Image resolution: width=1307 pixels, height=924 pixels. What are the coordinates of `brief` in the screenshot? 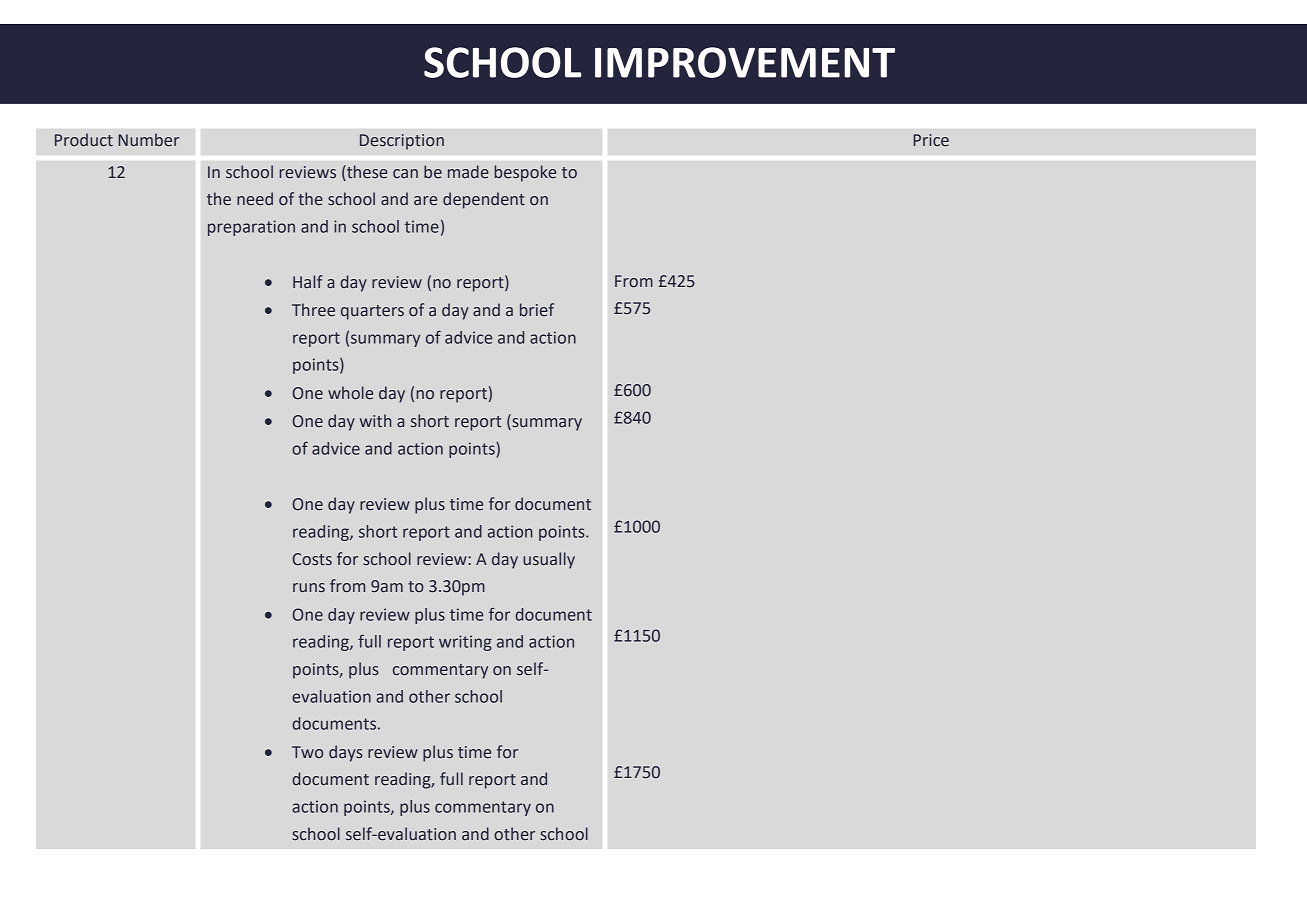 It's located at (537, 310).
